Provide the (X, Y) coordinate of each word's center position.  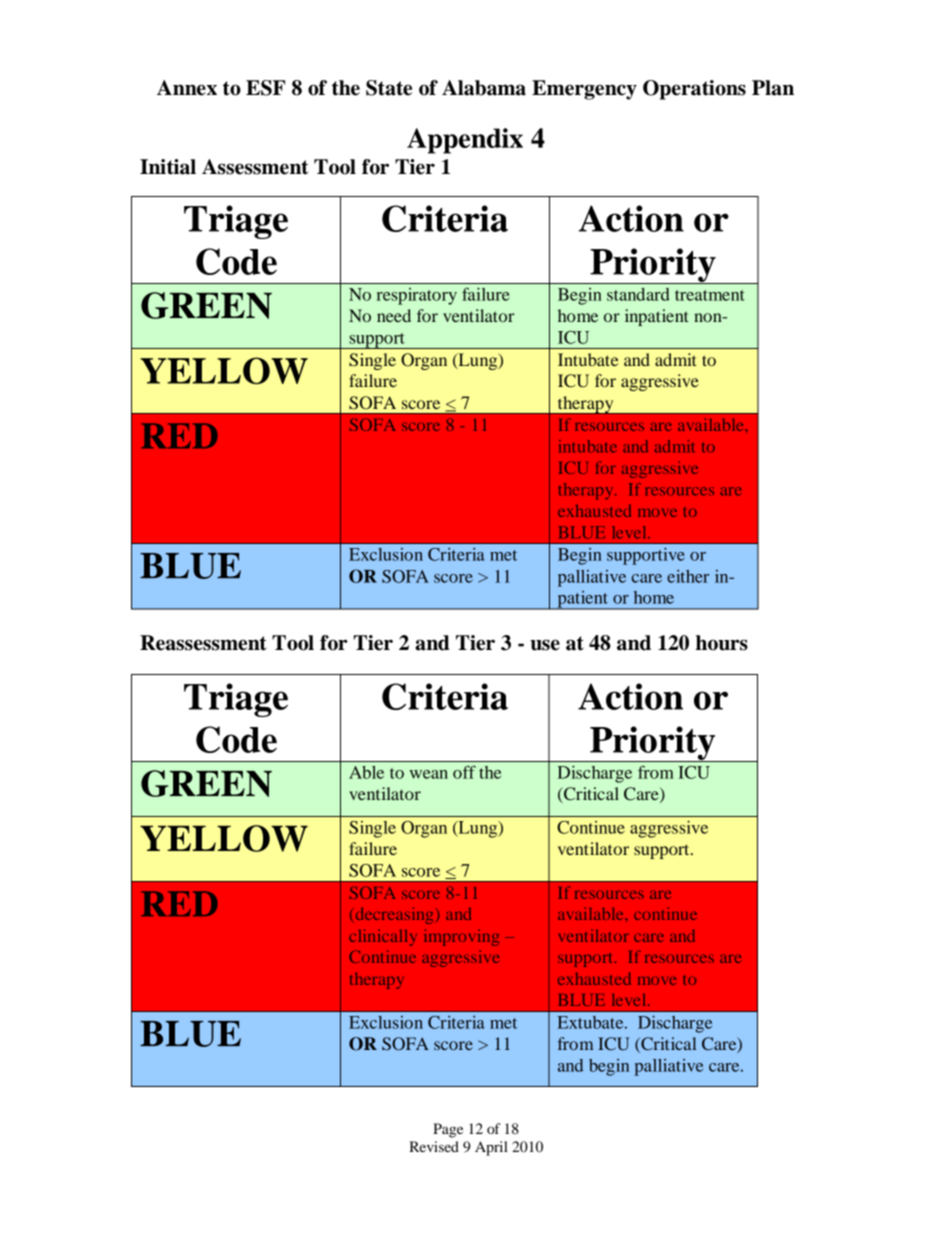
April (491, 1148)
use (545, 645)
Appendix (465, 141)
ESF (265, 88)
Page (448, 1130)
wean (429, 774)
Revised (434, 1146)
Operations (694, 90)
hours (722, 643)
